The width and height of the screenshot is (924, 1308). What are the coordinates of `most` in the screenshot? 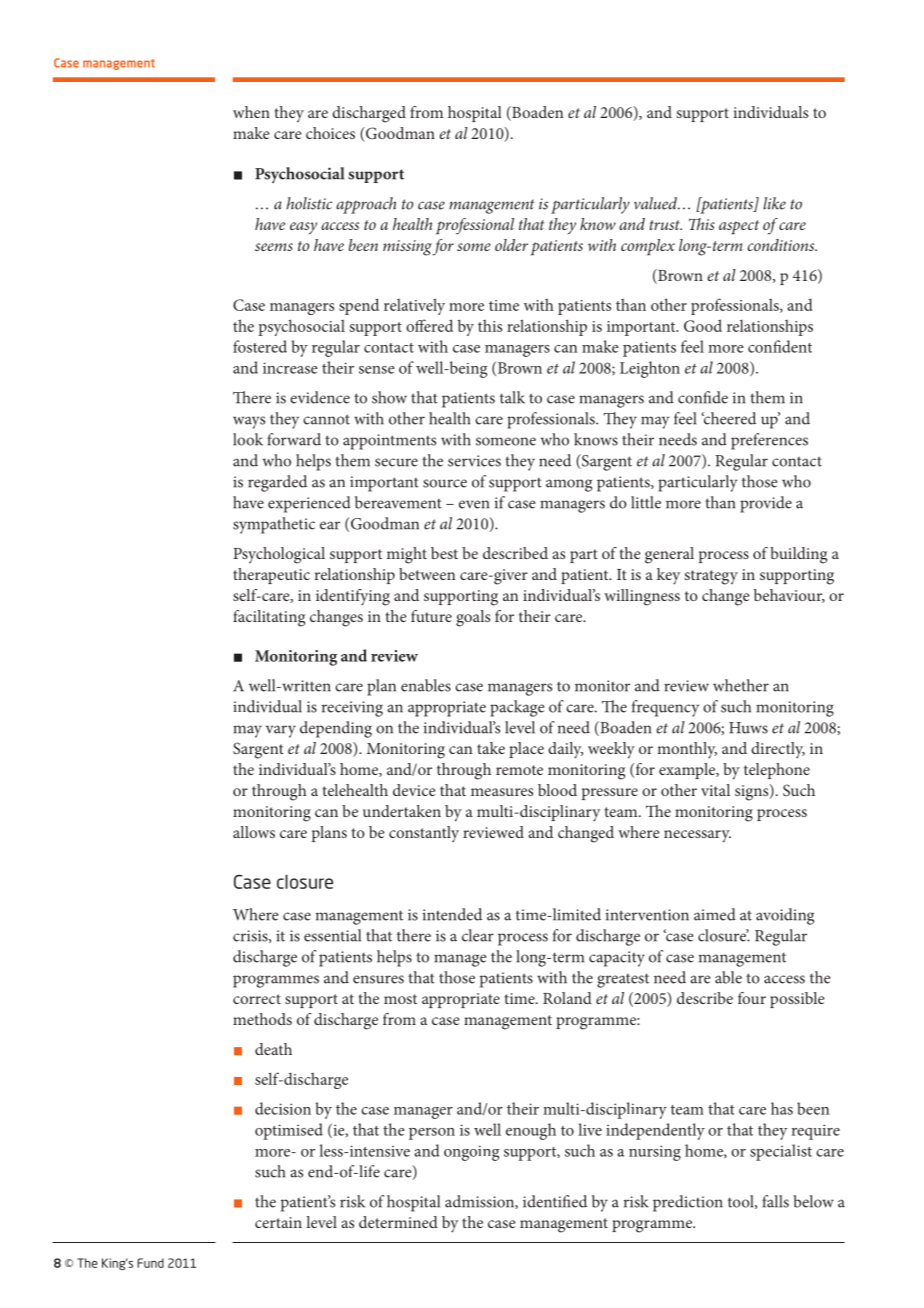 It's located at (400, 999).
